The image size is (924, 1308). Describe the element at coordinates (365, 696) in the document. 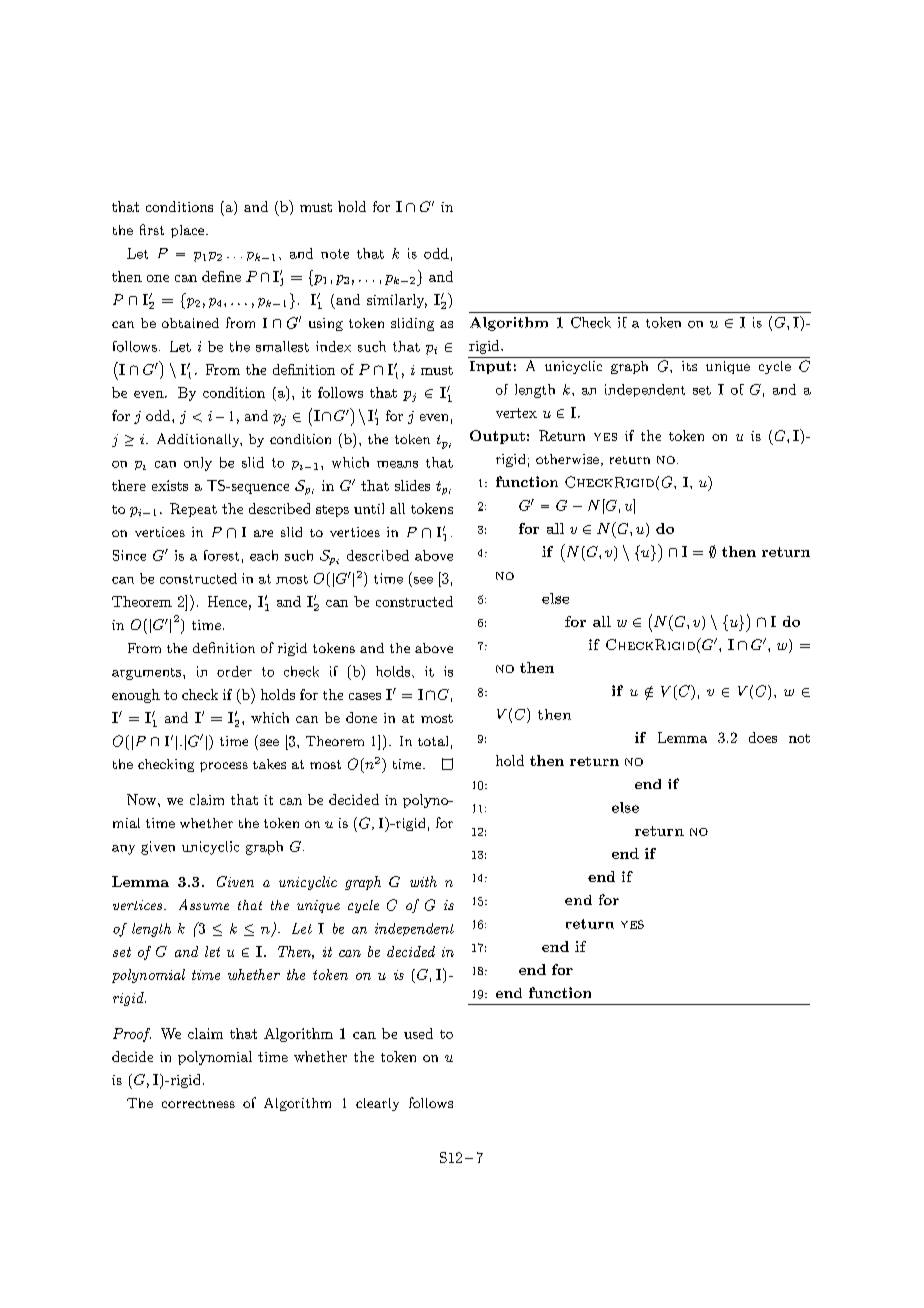

I see `cases` at that location.
